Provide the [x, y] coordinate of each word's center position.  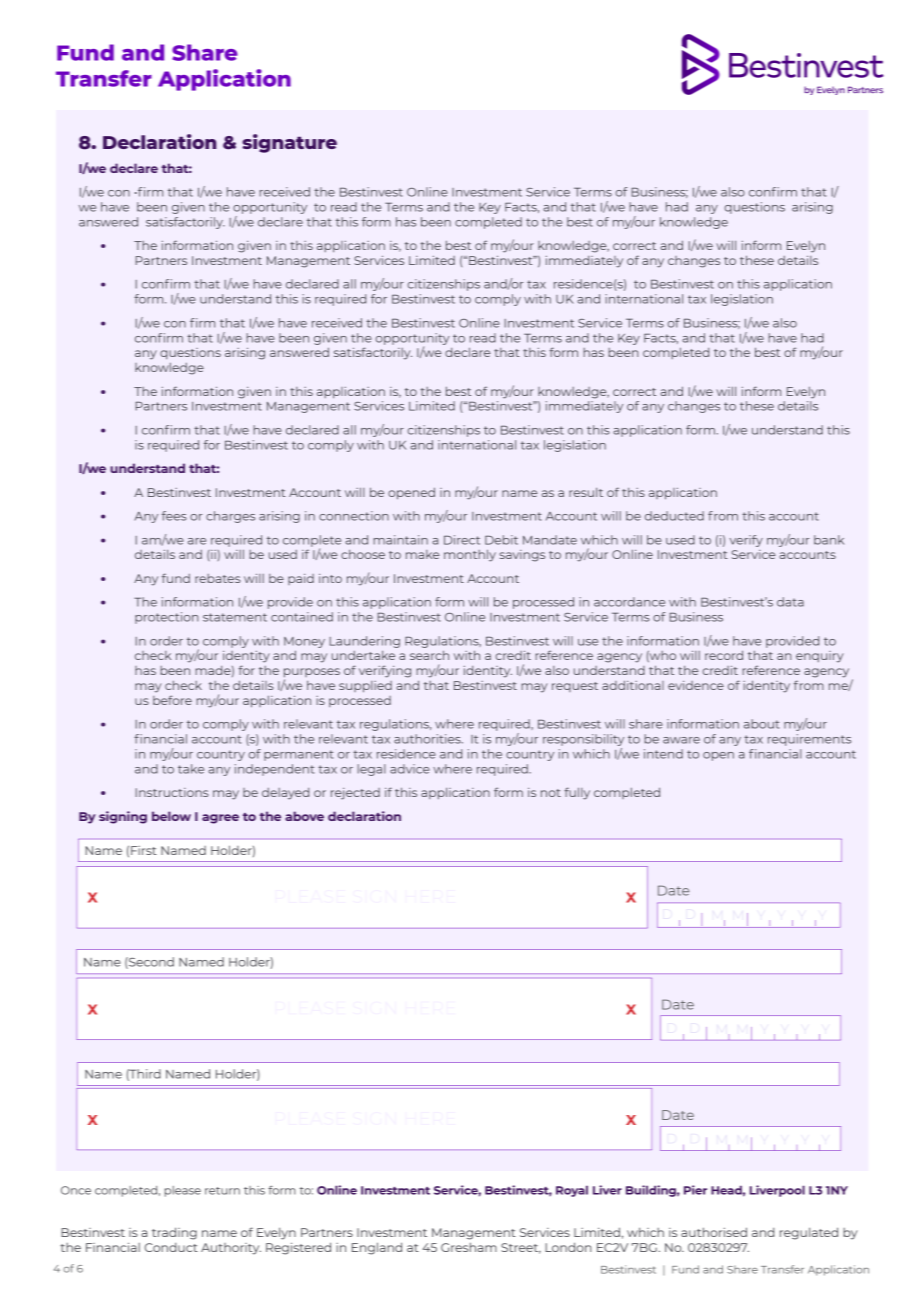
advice [410, 769]
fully [577, 793]
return [222, 1191]
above [304, 816]
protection [167, 618]
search [429, 655]
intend [663, 754]
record [724, 655]
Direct [462, 540]
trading [174, 1233]
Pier [695, 1190]
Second [150, 963]
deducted [674, 516]
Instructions [172, 792]
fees [174, 516]
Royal [572, 1191]
